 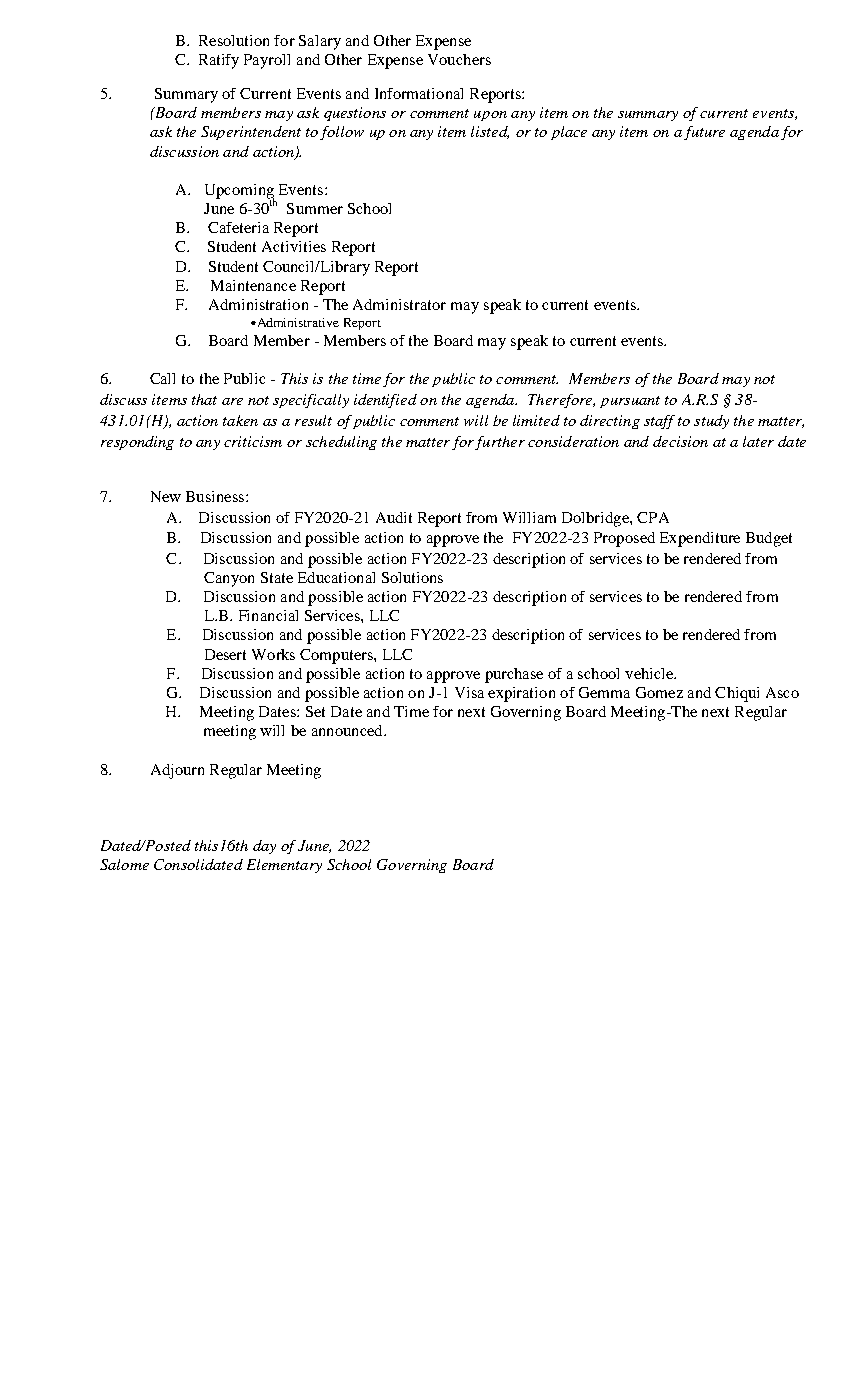 I want to click on decision, so click(x=680, y=441).
